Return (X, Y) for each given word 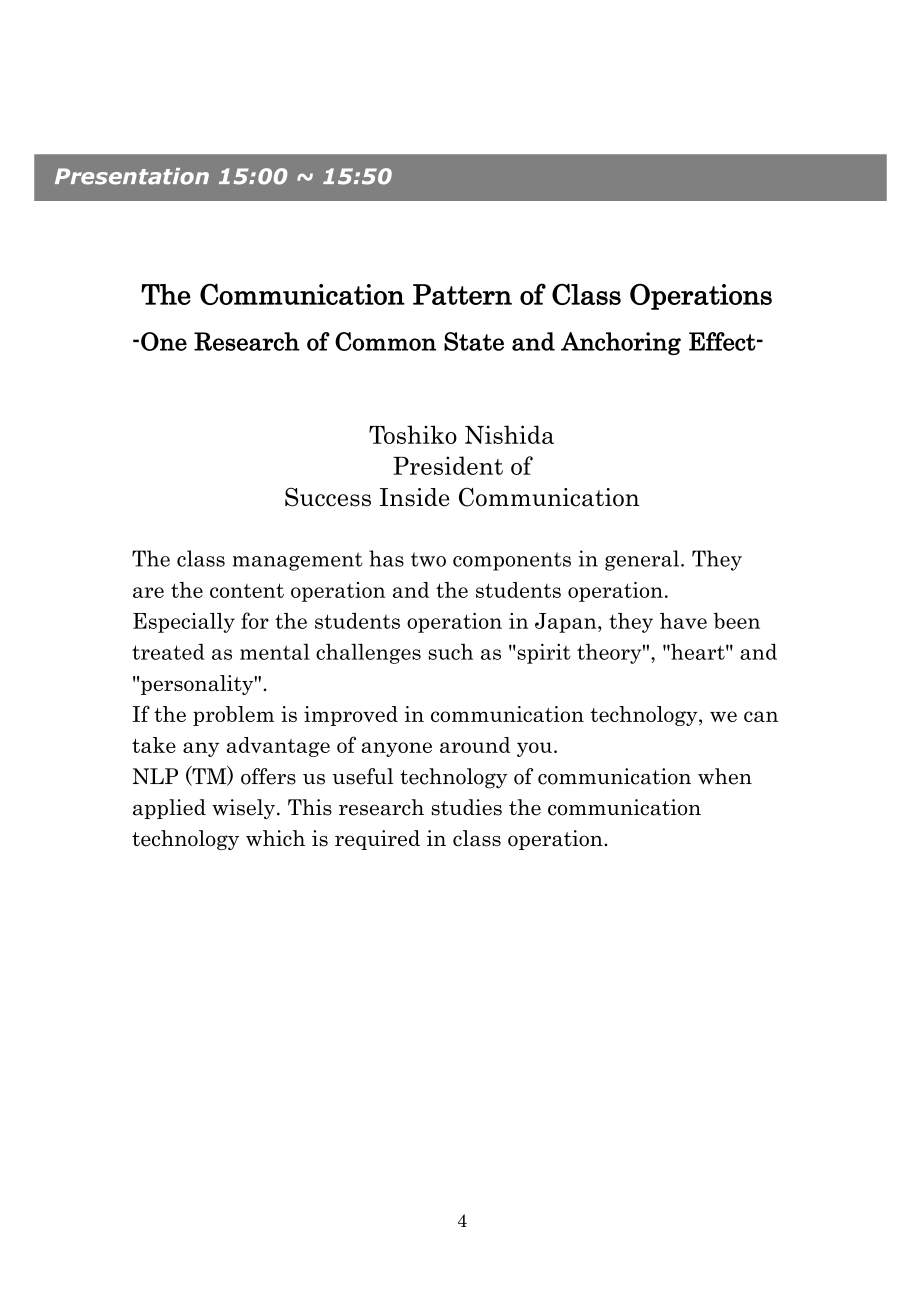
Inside (415, 497)
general (643, 560)
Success (328, 497)
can (761, 716)
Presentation (132, 176)
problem (233, 716)
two (428, 559)
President (448, 465)
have (683, 621)
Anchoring (621, 343)
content (247, 590)
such (450, 651)
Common (385, 341)
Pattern (462, 294)
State (474, 341)
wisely (243, 809)
